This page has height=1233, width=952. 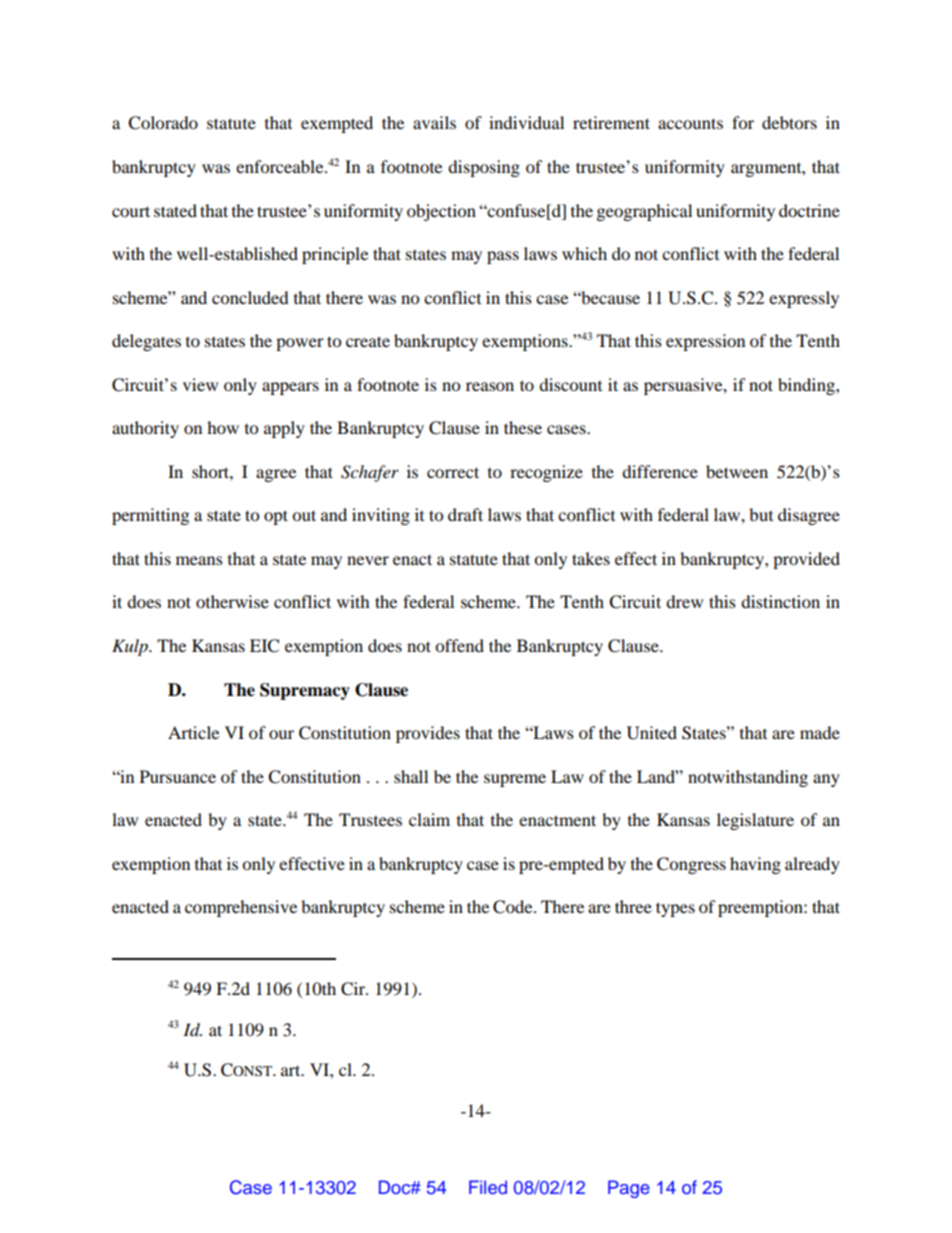 I want to click on debtors, so click(x=789, y=122).
